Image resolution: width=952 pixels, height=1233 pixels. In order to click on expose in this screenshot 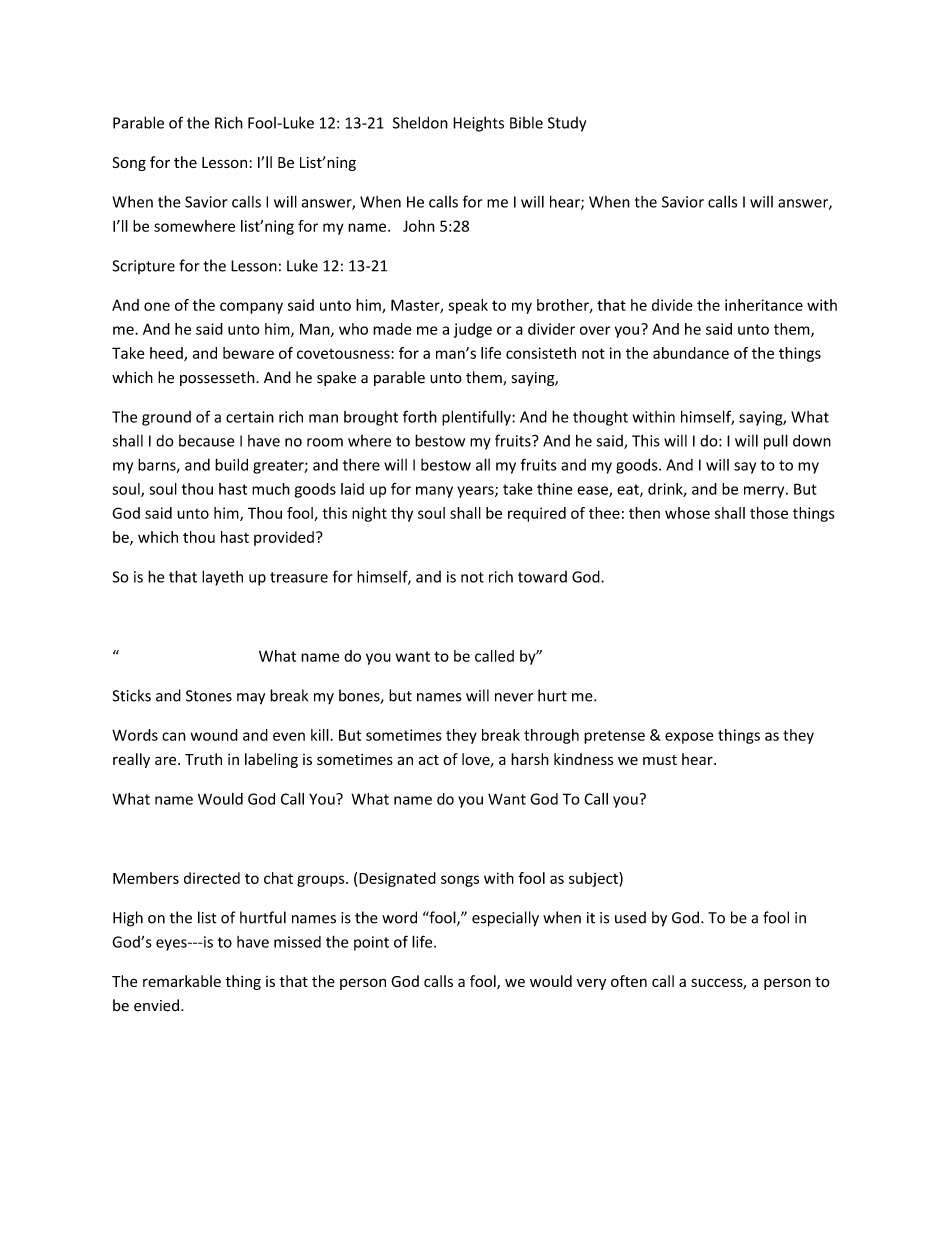, I will do `click(689, 738)`.
